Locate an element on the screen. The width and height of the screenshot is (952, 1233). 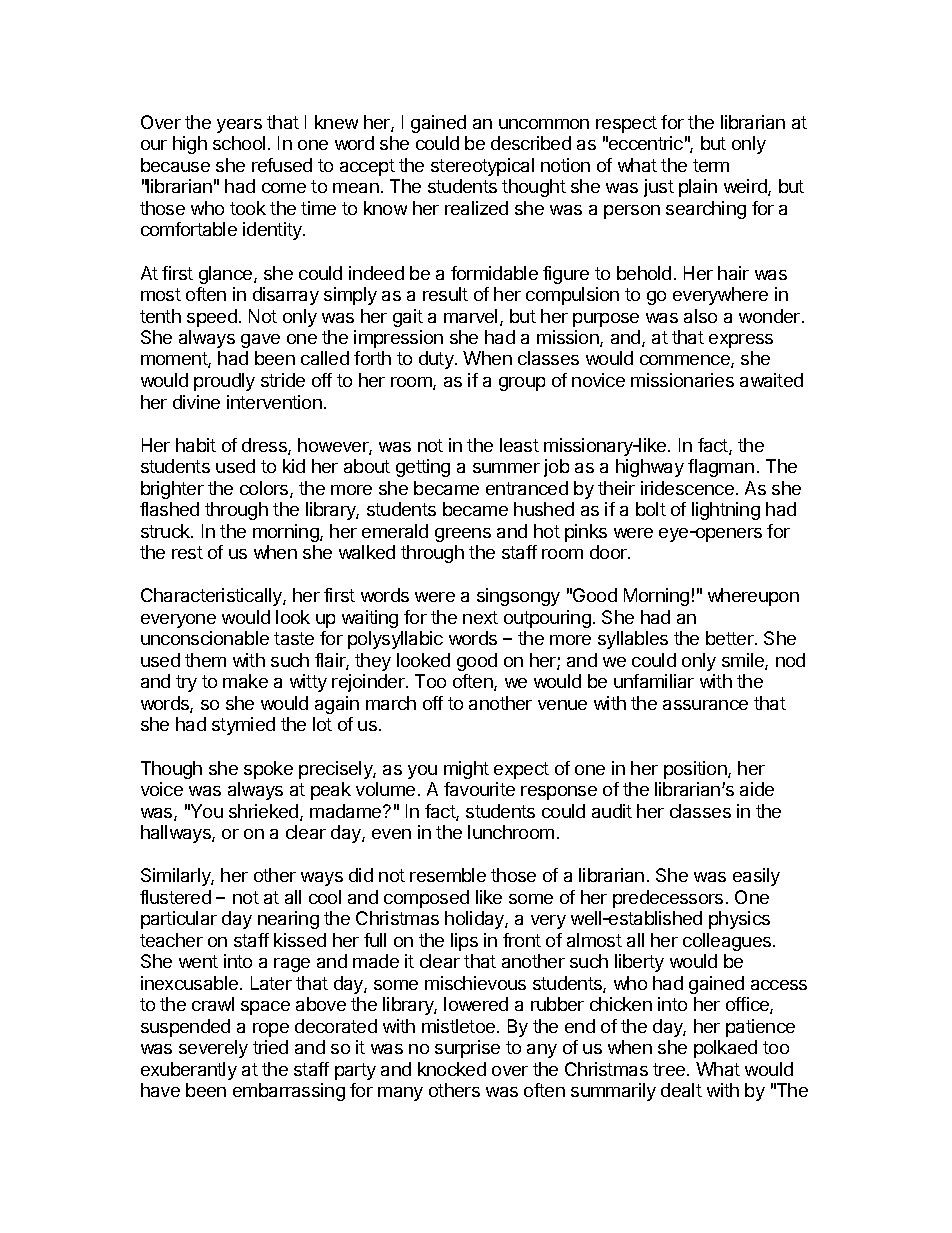
whereupon is located at coordinates (753, 597).
